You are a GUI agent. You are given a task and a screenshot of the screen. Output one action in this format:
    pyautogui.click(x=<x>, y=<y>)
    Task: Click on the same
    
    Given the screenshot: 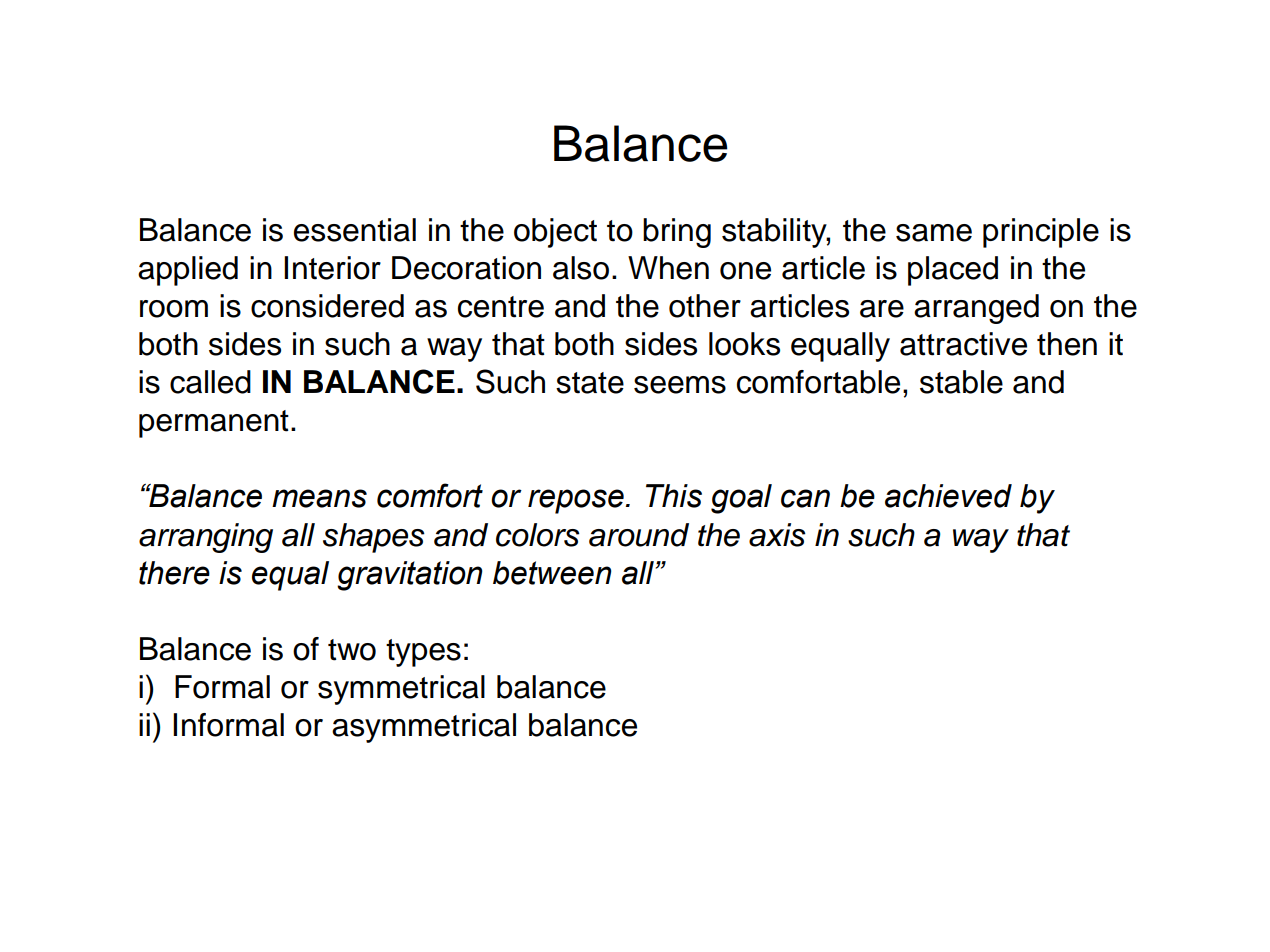 What is the action you would take?
    pyautogui.click(x=934, y=233)
